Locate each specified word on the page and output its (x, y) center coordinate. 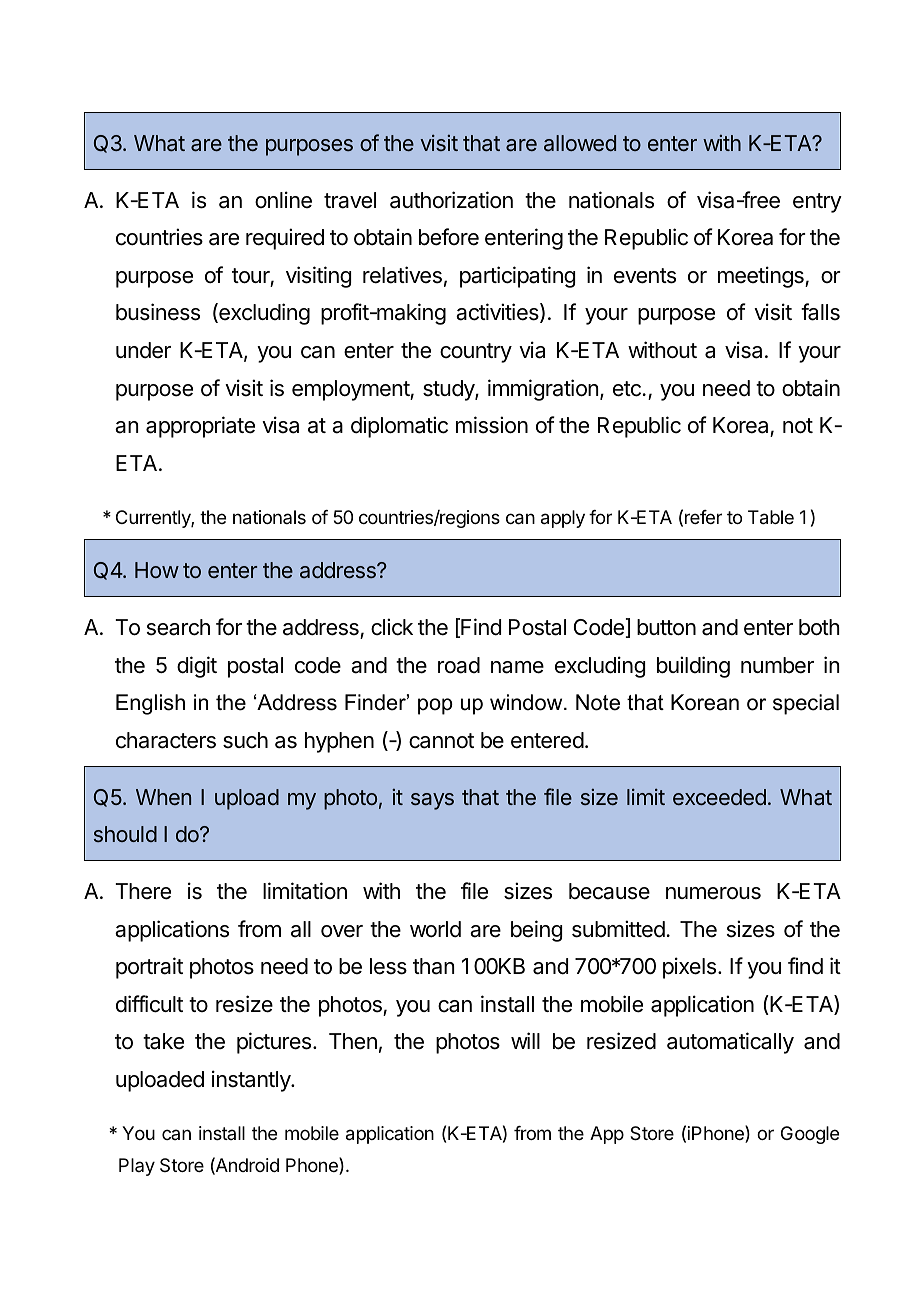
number (777, 665)
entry (817, 203)
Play (137, 1167)
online (283, 200)
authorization (451, 200)
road (459, 665)
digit (197, 667)
